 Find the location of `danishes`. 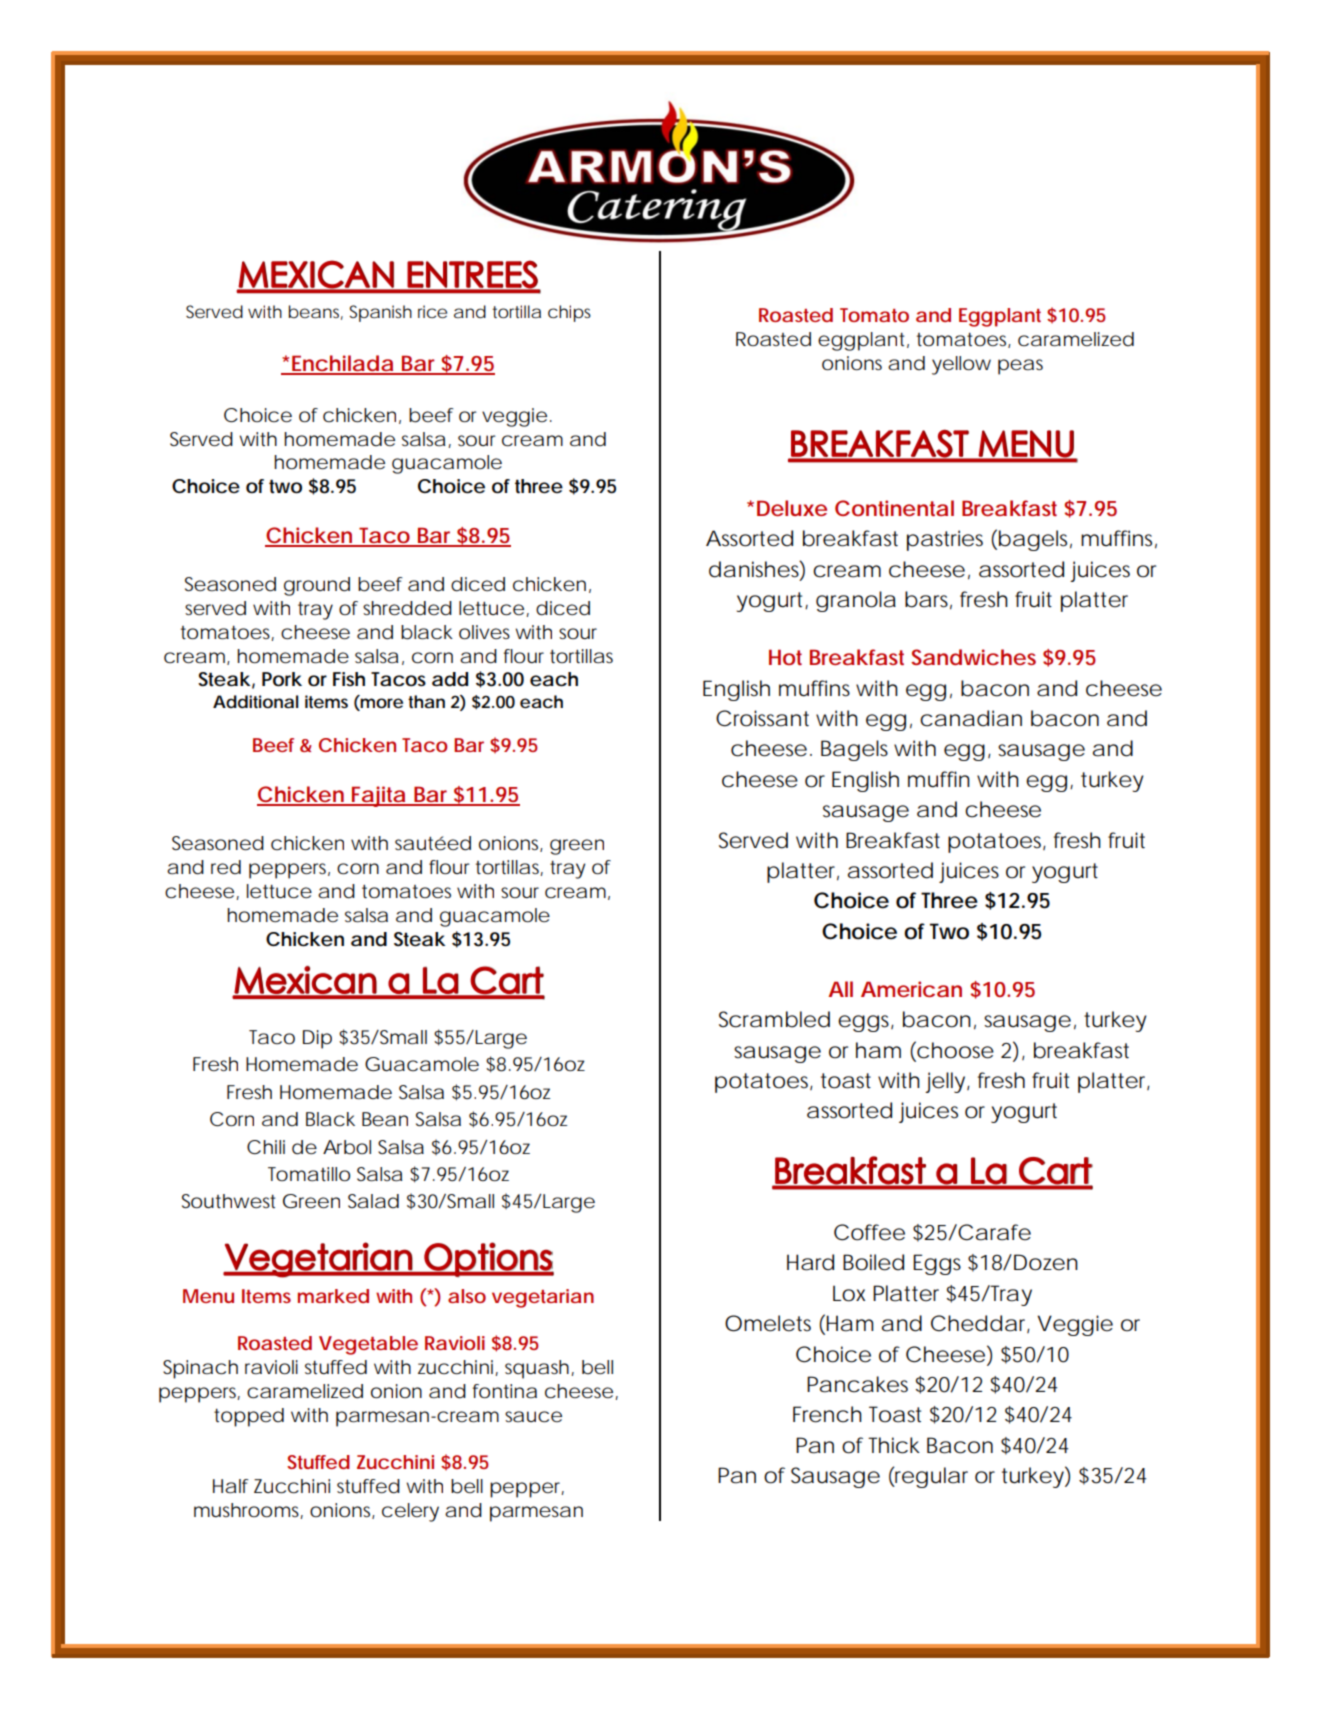

danishes is located at coordinates (757, 569).
